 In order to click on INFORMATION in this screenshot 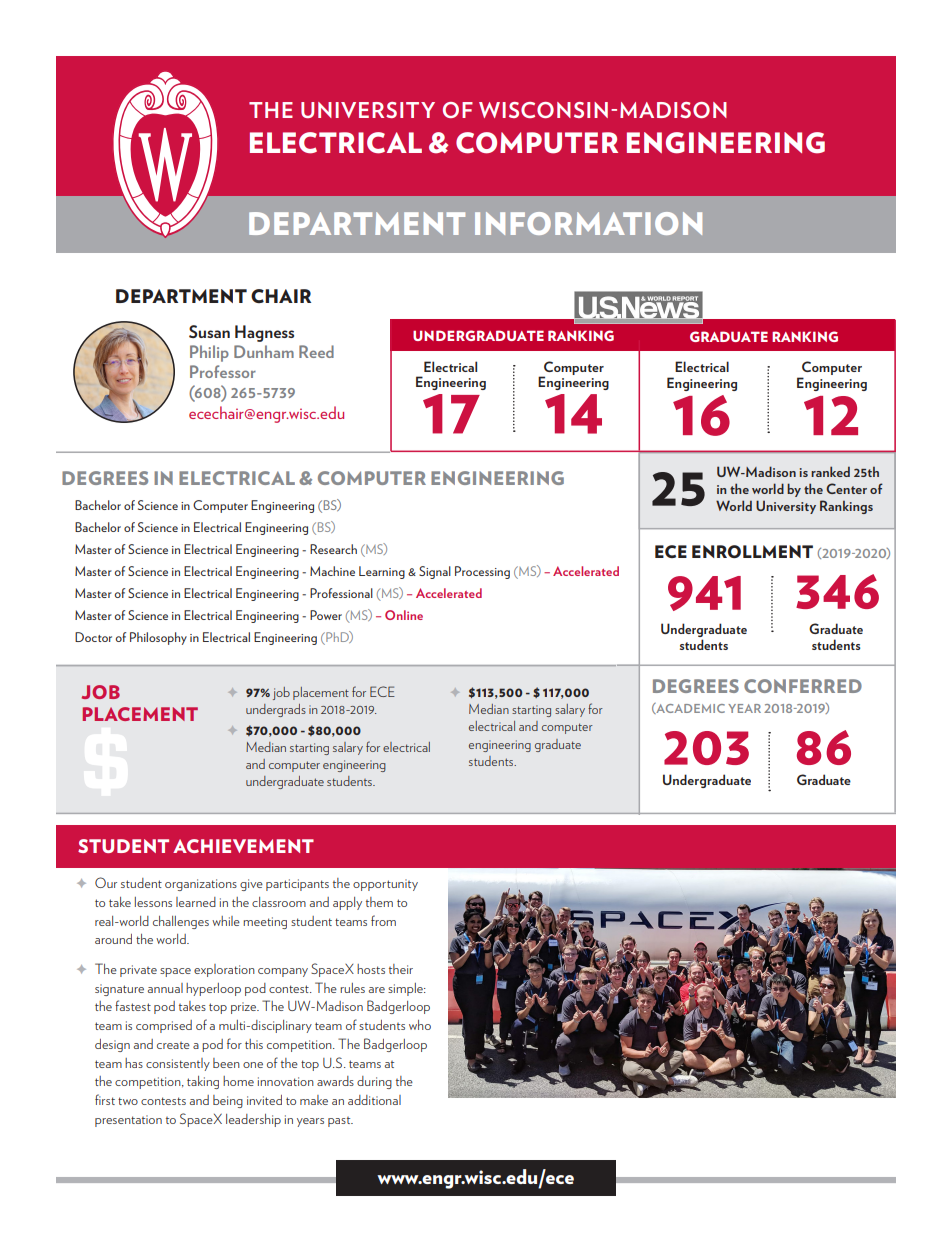, I will do `click(588, 223)`.
